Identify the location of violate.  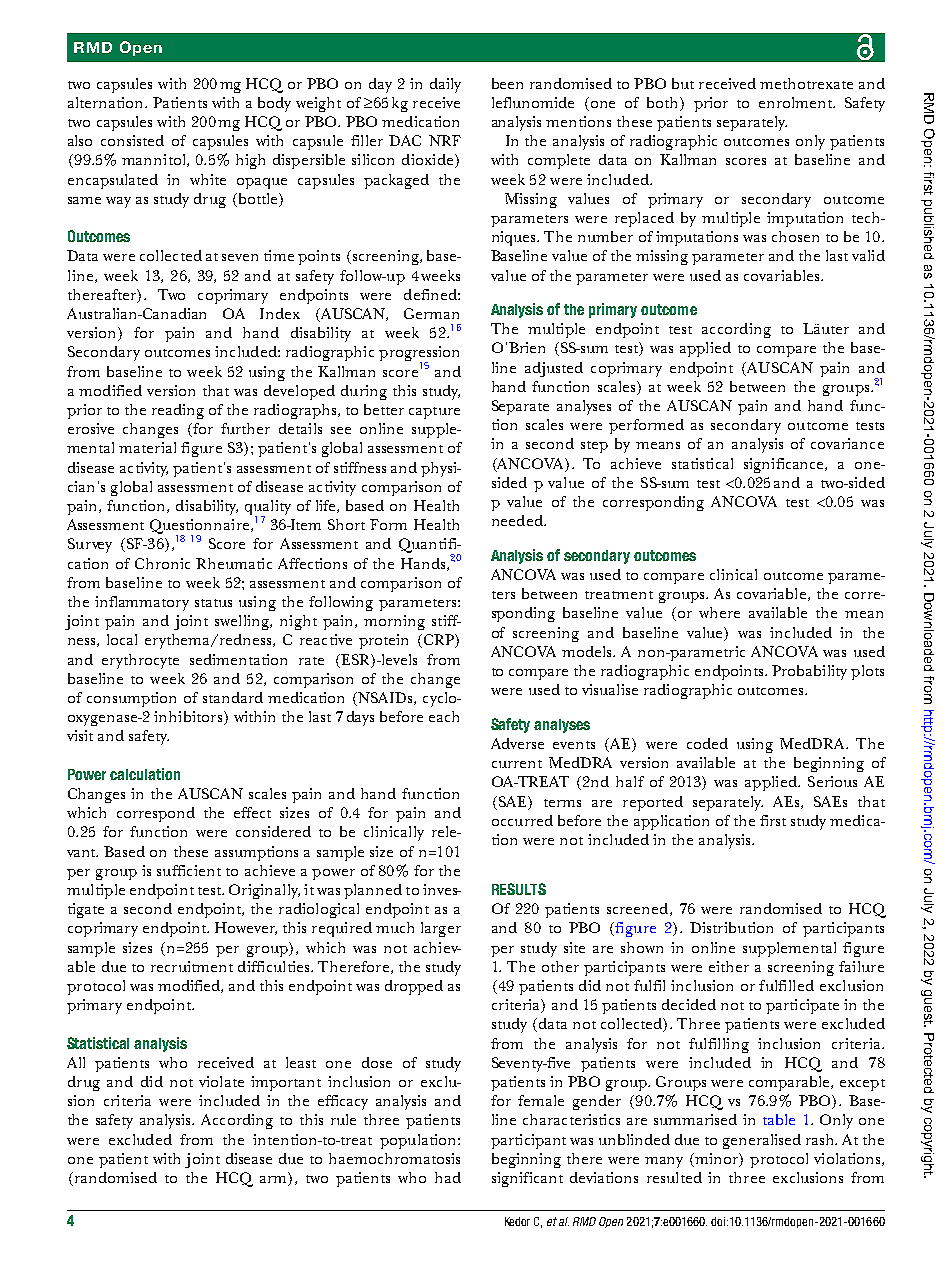
(221, 1081).
